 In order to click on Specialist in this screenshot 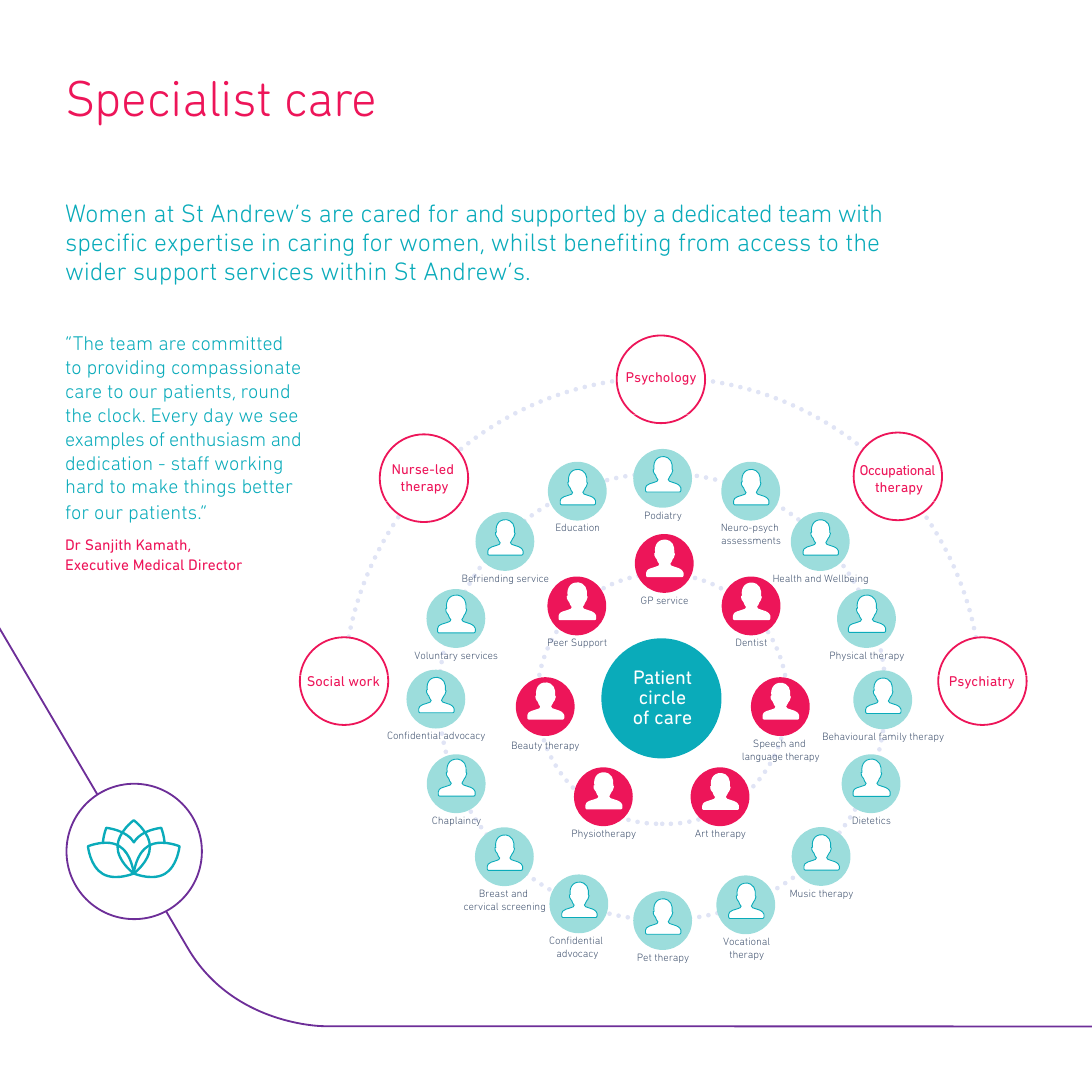, I will do `click(169, 102)`.
